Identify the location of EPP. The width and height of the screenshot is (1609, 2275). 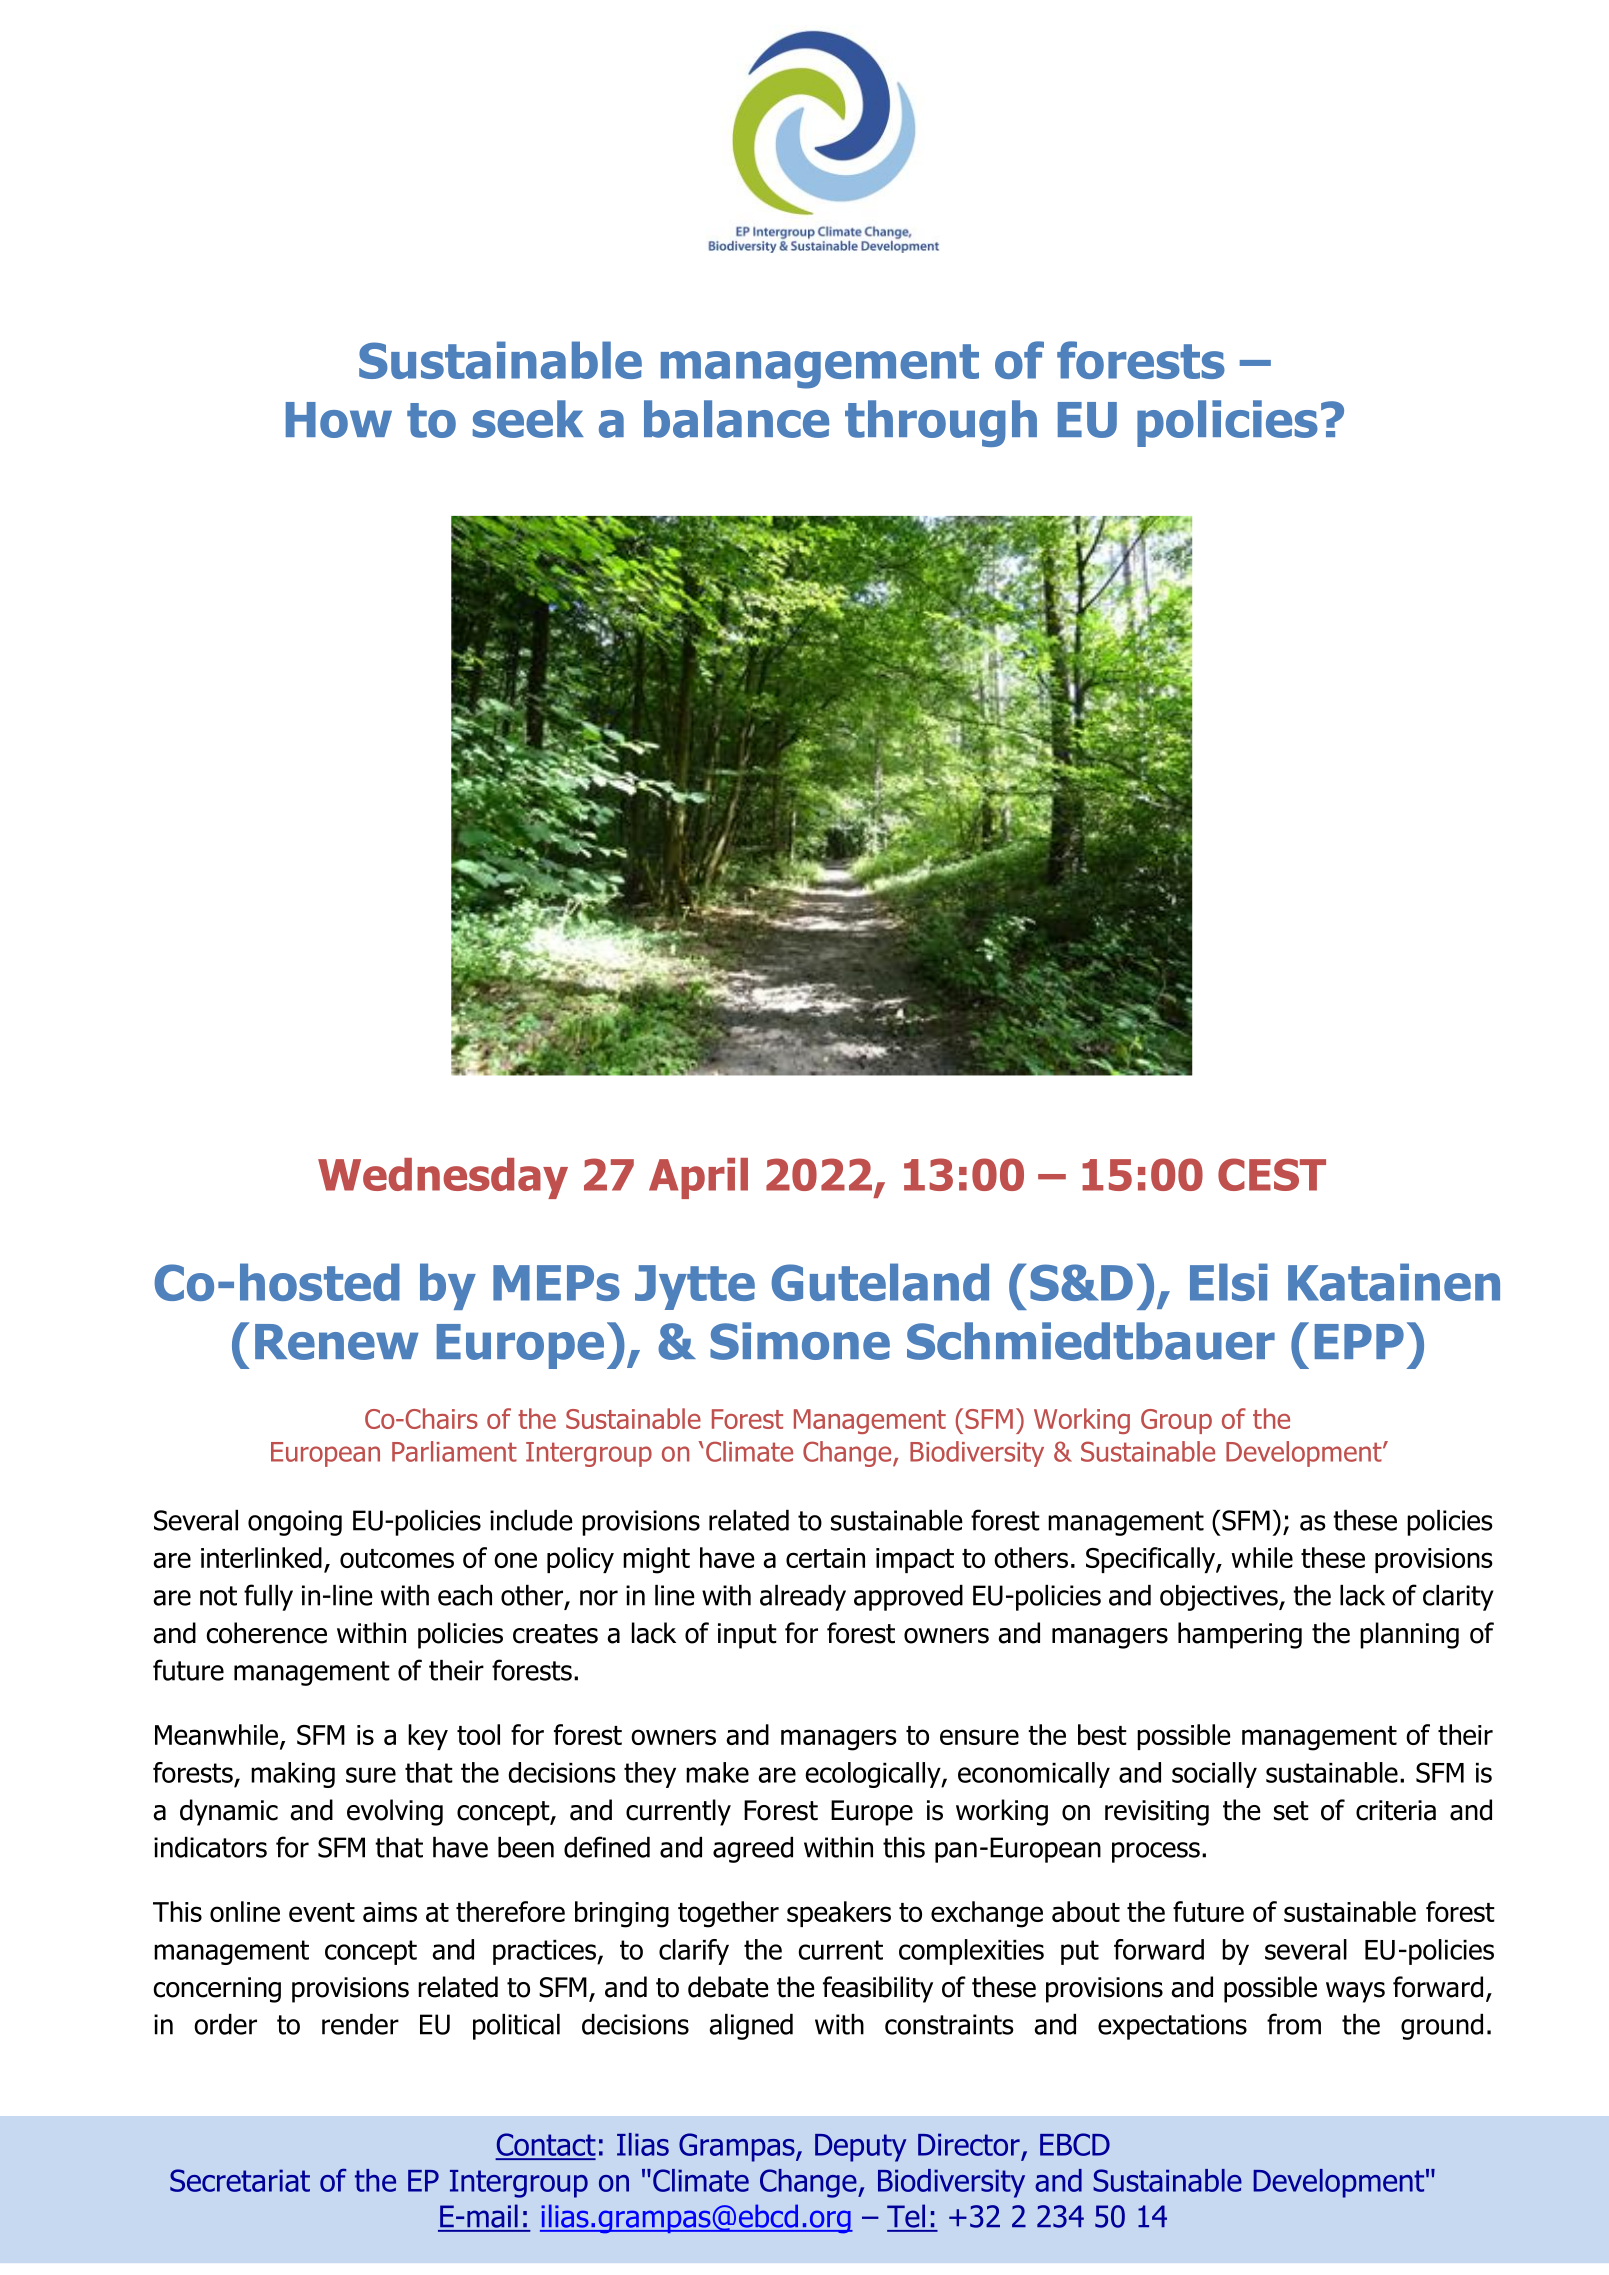
(1359, 1341).
